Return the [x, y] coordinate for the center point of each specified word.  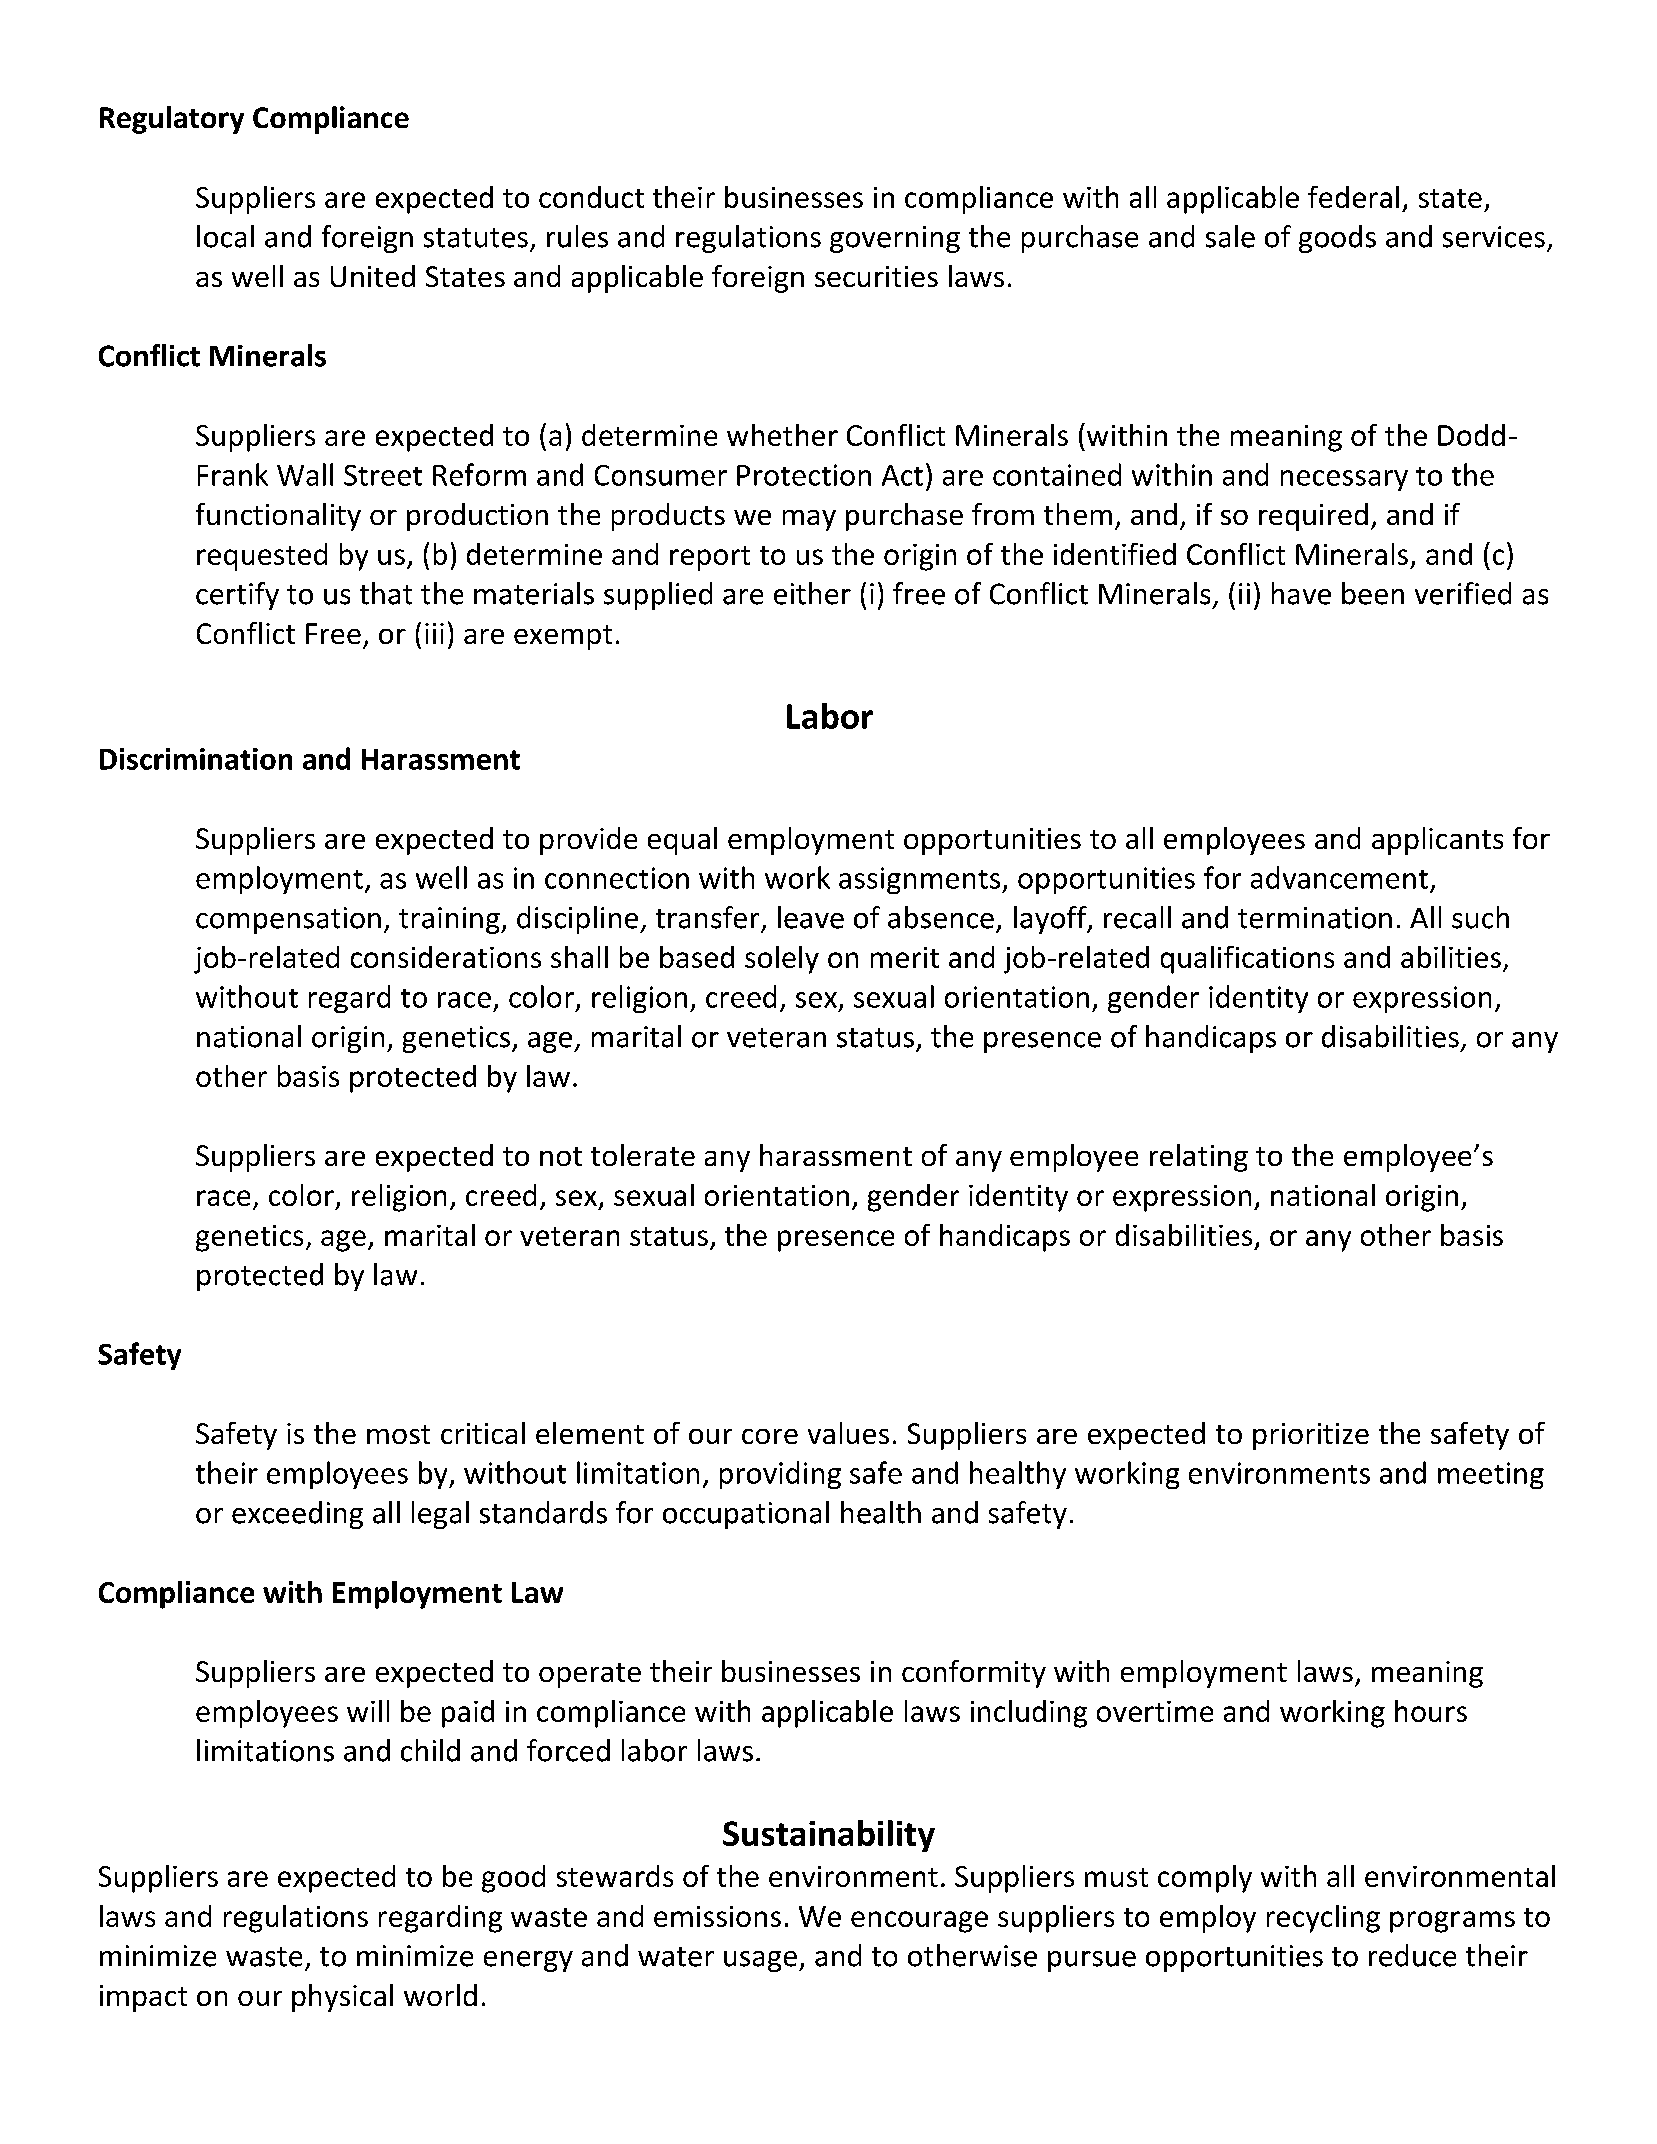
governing [895, 239]
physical [342, 1998]
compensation [288, 920]
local [225, 236]
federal [1353, 197]
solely [782, 960]
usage [760, 1961]
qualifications [1247, 960]
